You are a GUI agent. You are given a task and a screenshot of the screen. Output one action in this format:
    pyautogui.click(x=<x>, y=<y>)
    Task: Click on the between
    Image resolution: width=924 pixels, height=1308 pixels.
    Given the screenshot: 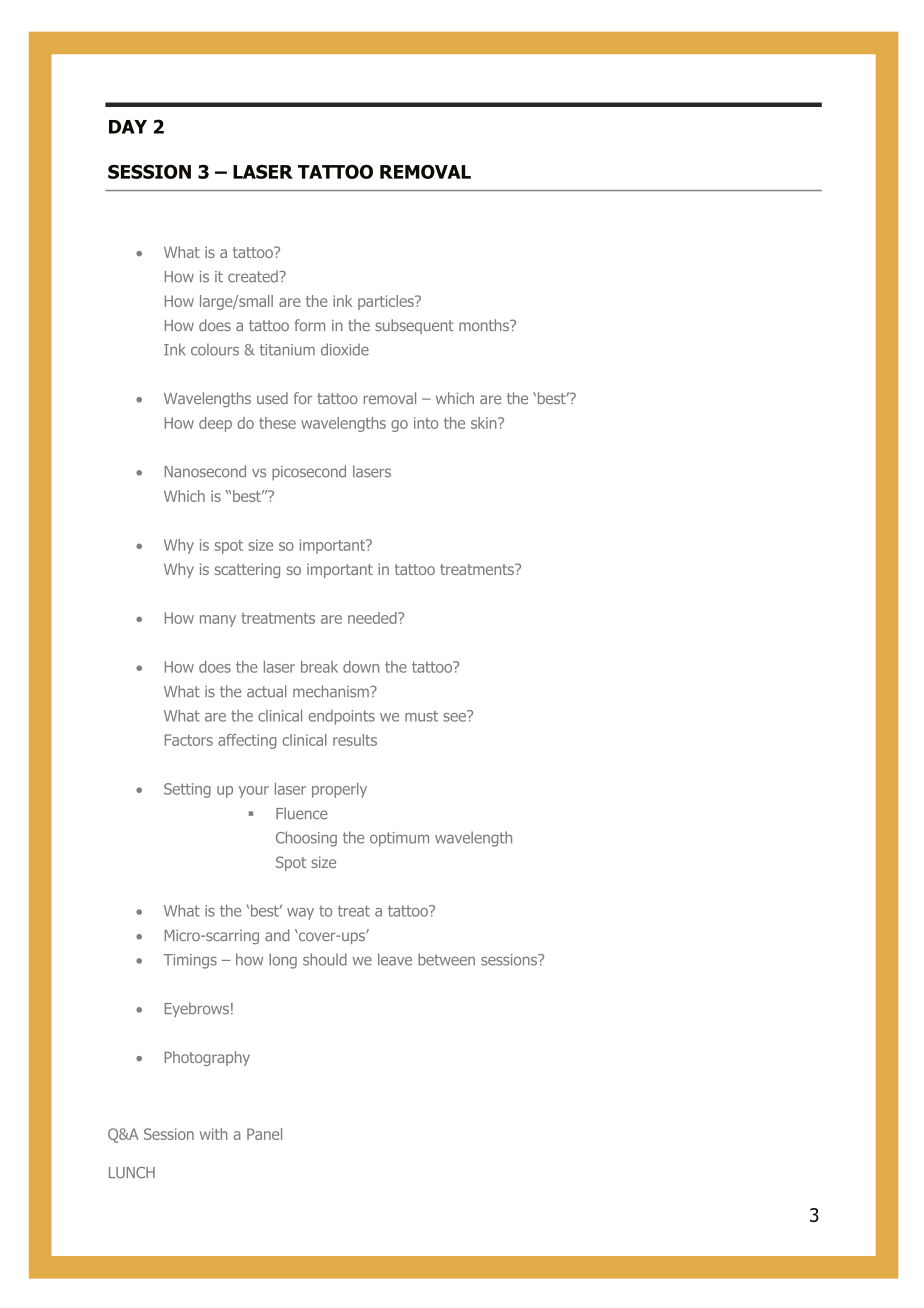 What is the action you would take?
    pyautogui.click(x=446, y=959)
